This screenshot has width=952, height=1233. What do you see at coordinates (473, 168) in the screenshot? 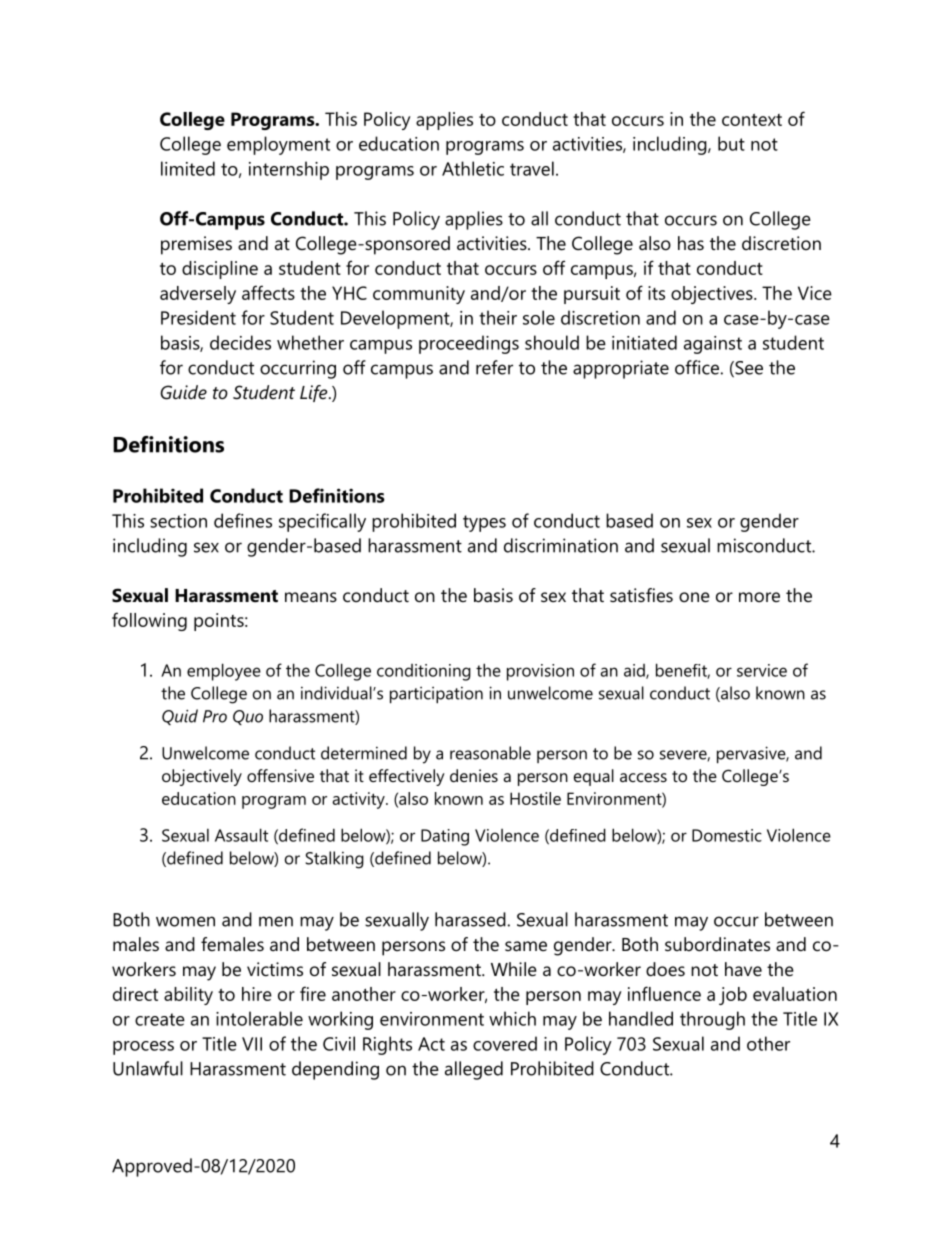
I see `Athletic` at bounding box center [473, 168].
